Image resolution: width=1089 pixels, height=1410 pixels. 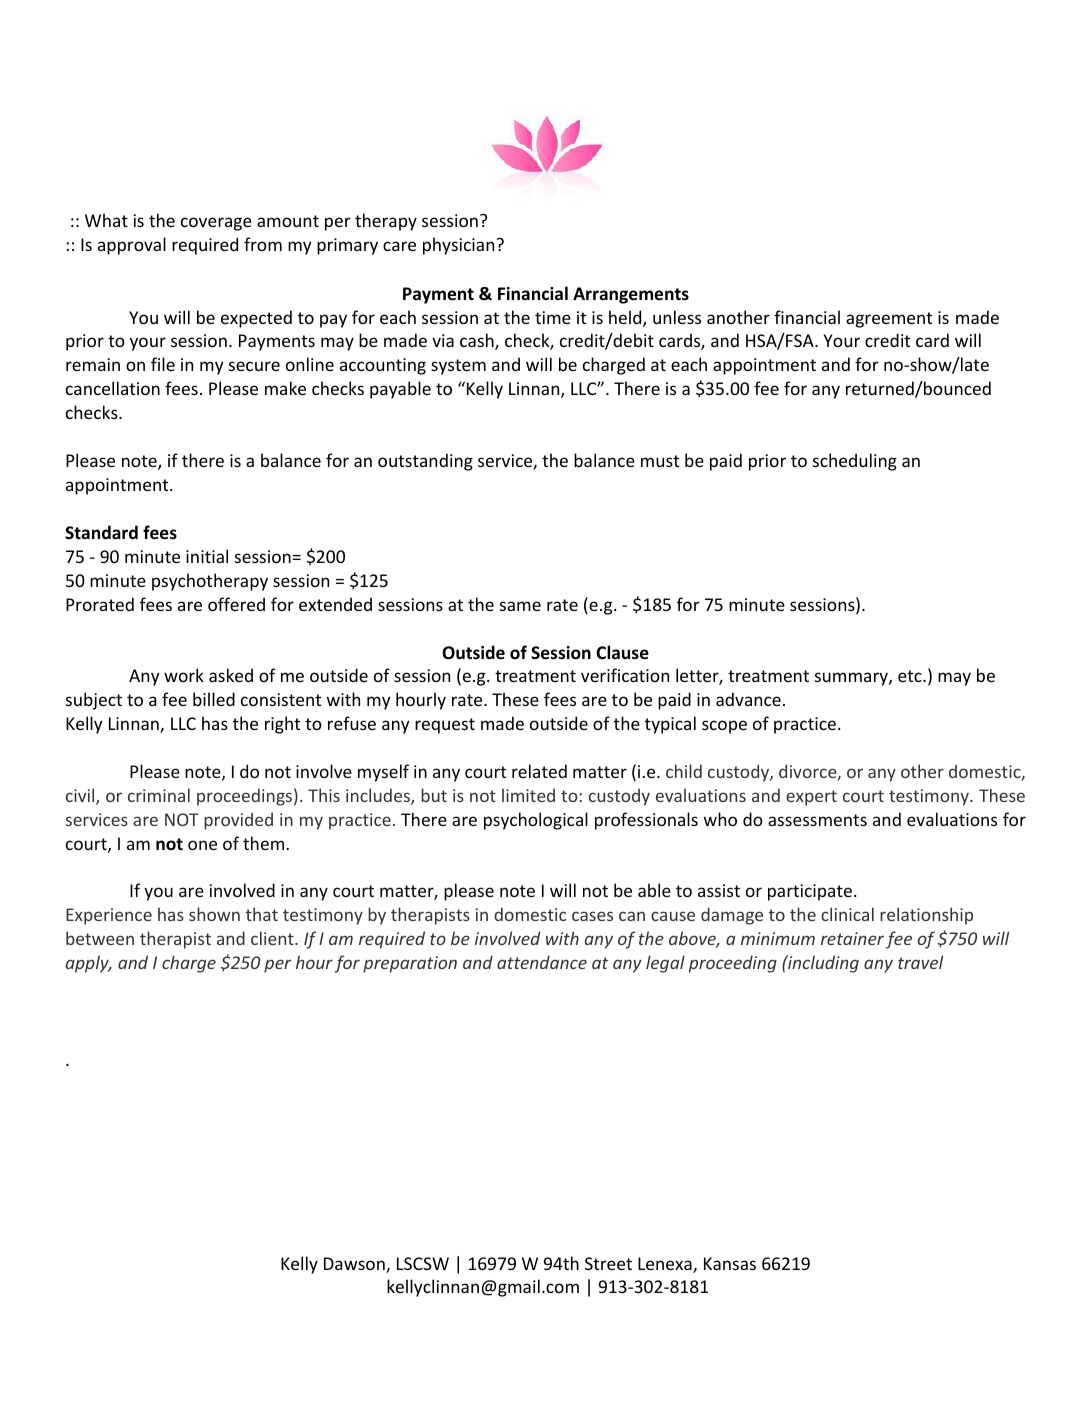 What do you see at coordinates (132, 246) in the document?
I see `approval` at bounding box center [132, 246].
